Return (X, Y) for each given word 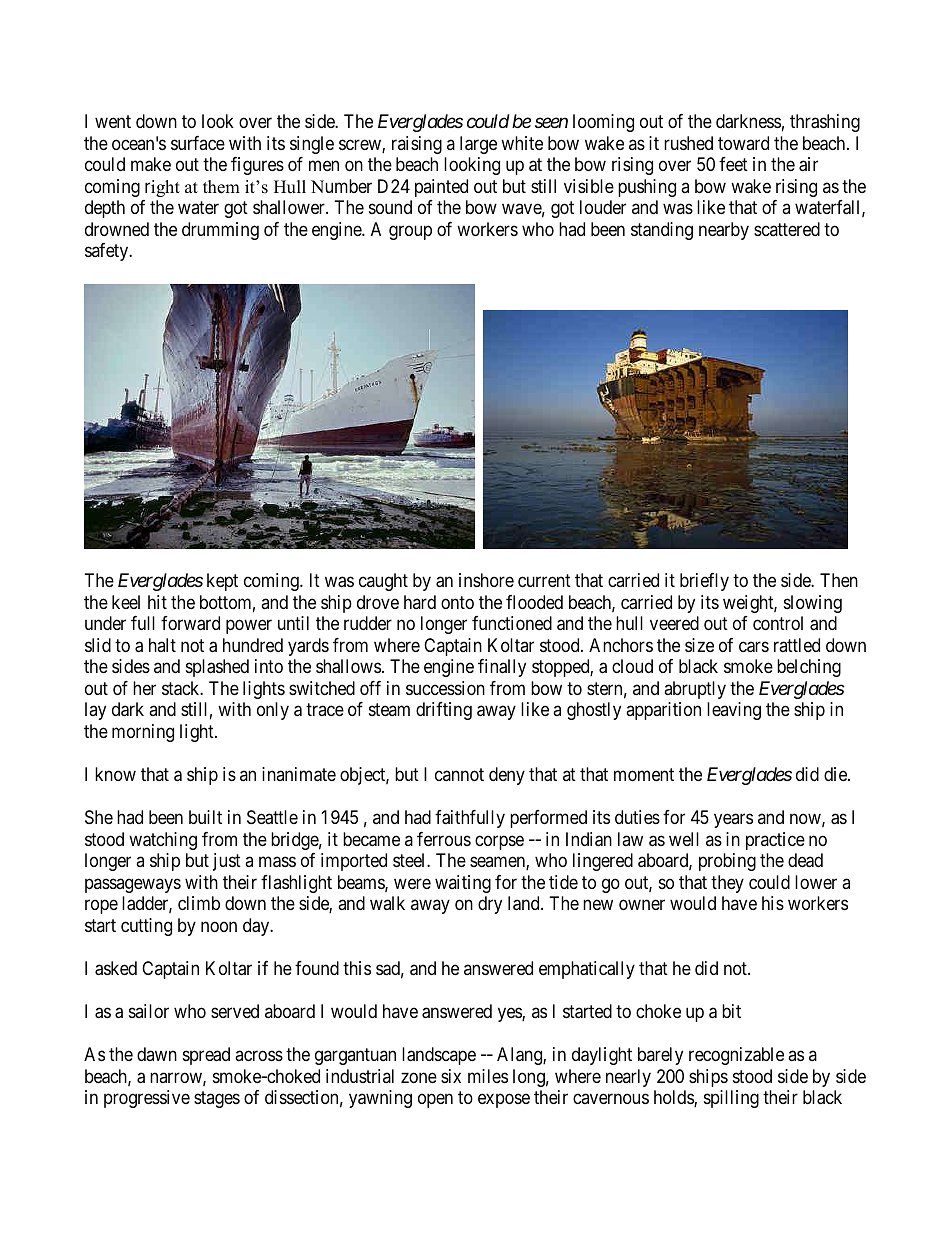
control (778, 623)
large (478, 145)
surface (198, 143)
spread (206, 1056)
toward (743, 143)
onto (457, 602)
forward (190, 623)
